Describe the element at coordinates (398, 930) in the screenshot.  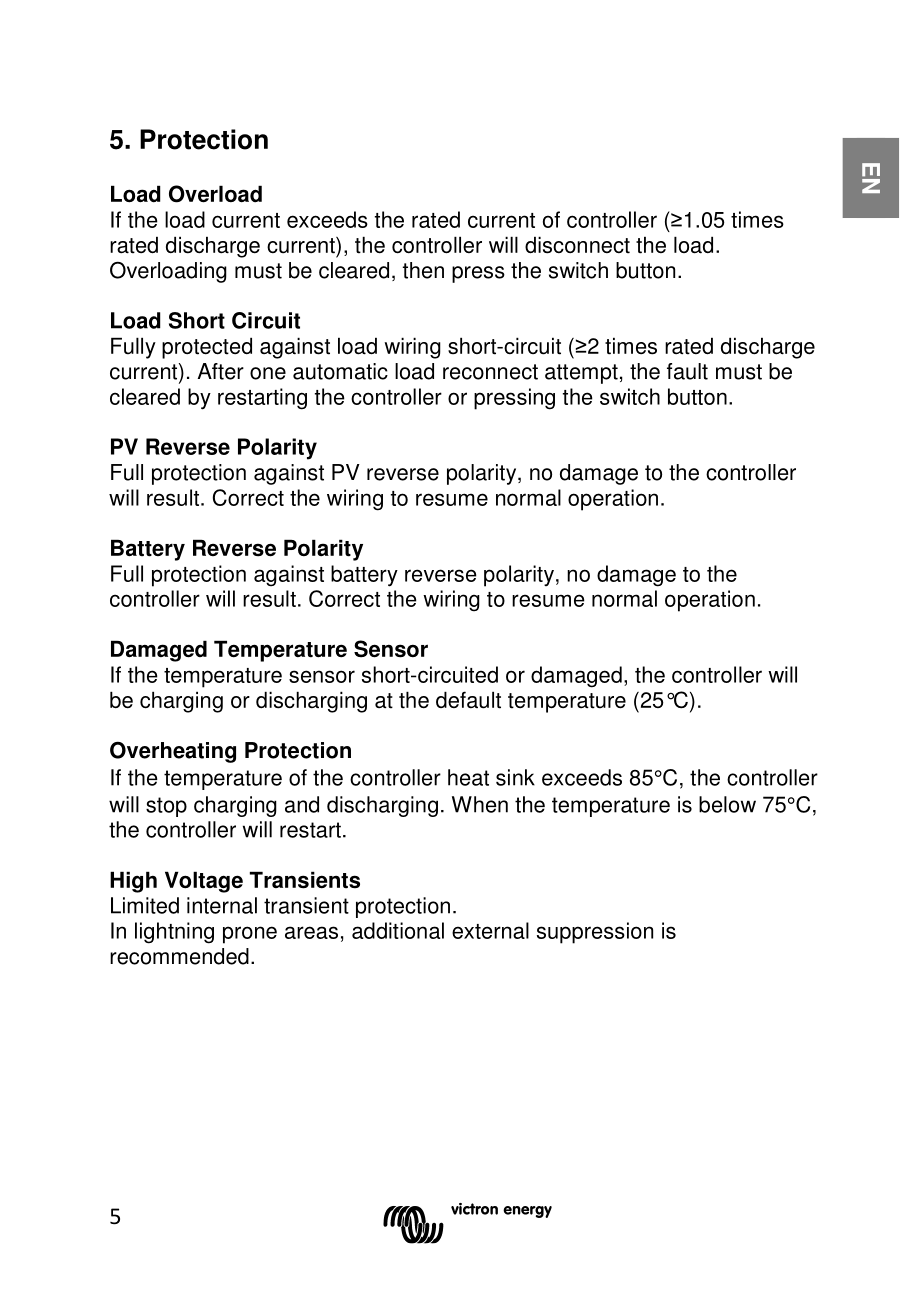
I see `additional` at that location.
